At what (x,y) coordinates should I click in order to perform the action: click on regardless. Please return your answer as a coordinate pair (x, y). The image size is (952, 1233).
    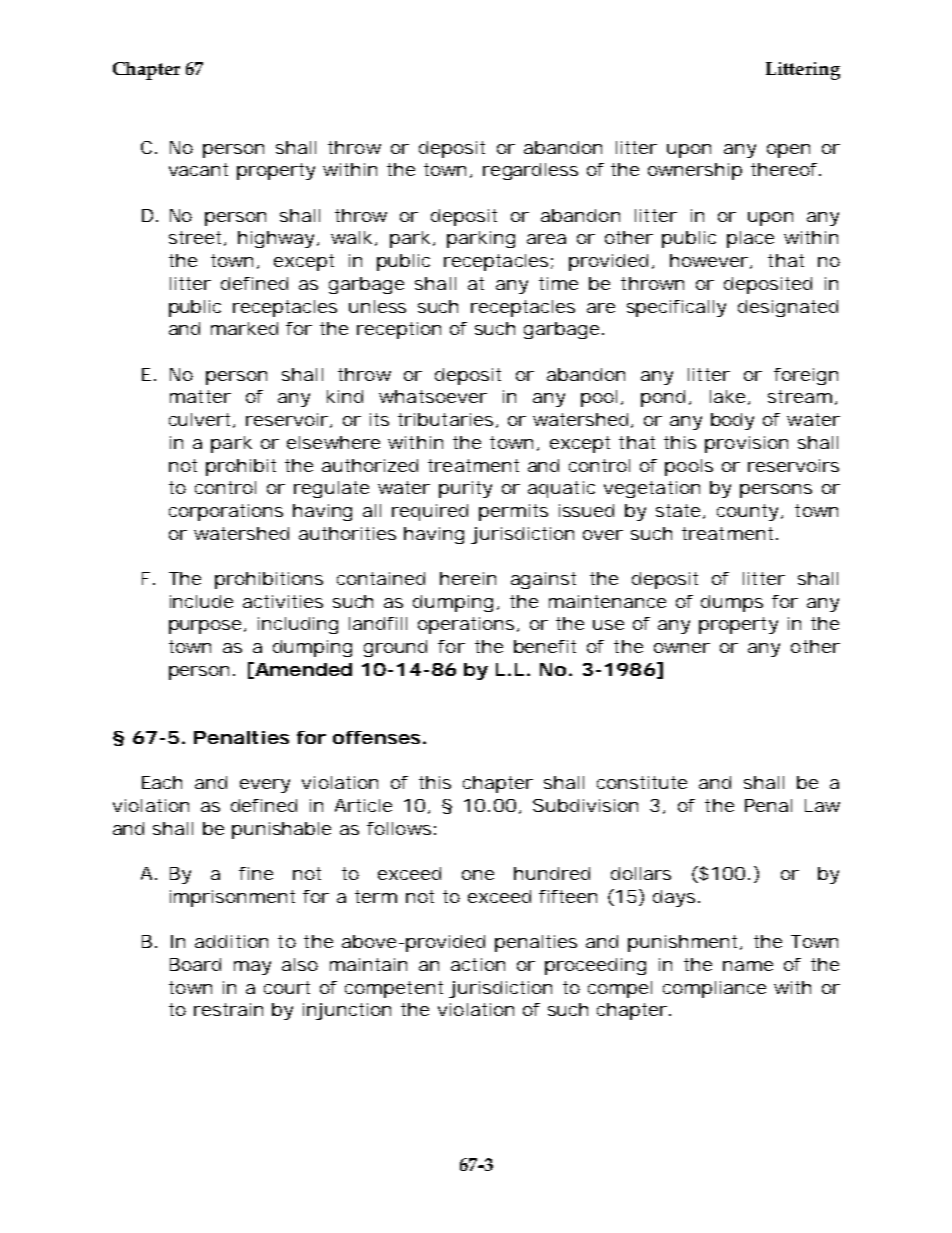
    Looking at the image, I should click on (530, 171).
